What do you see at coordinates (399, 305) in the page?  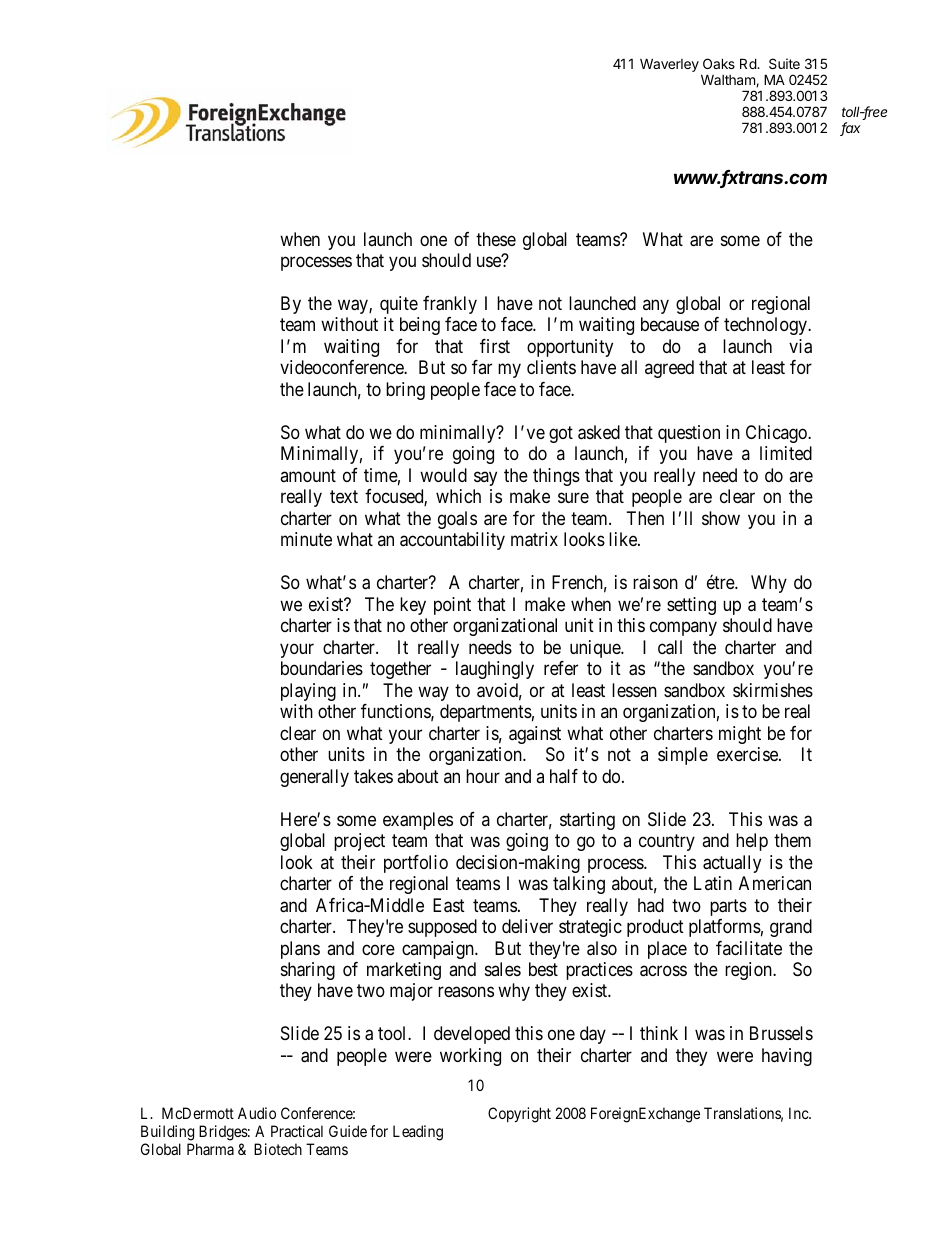 I see `quite` at bounding box center [399, 305].
